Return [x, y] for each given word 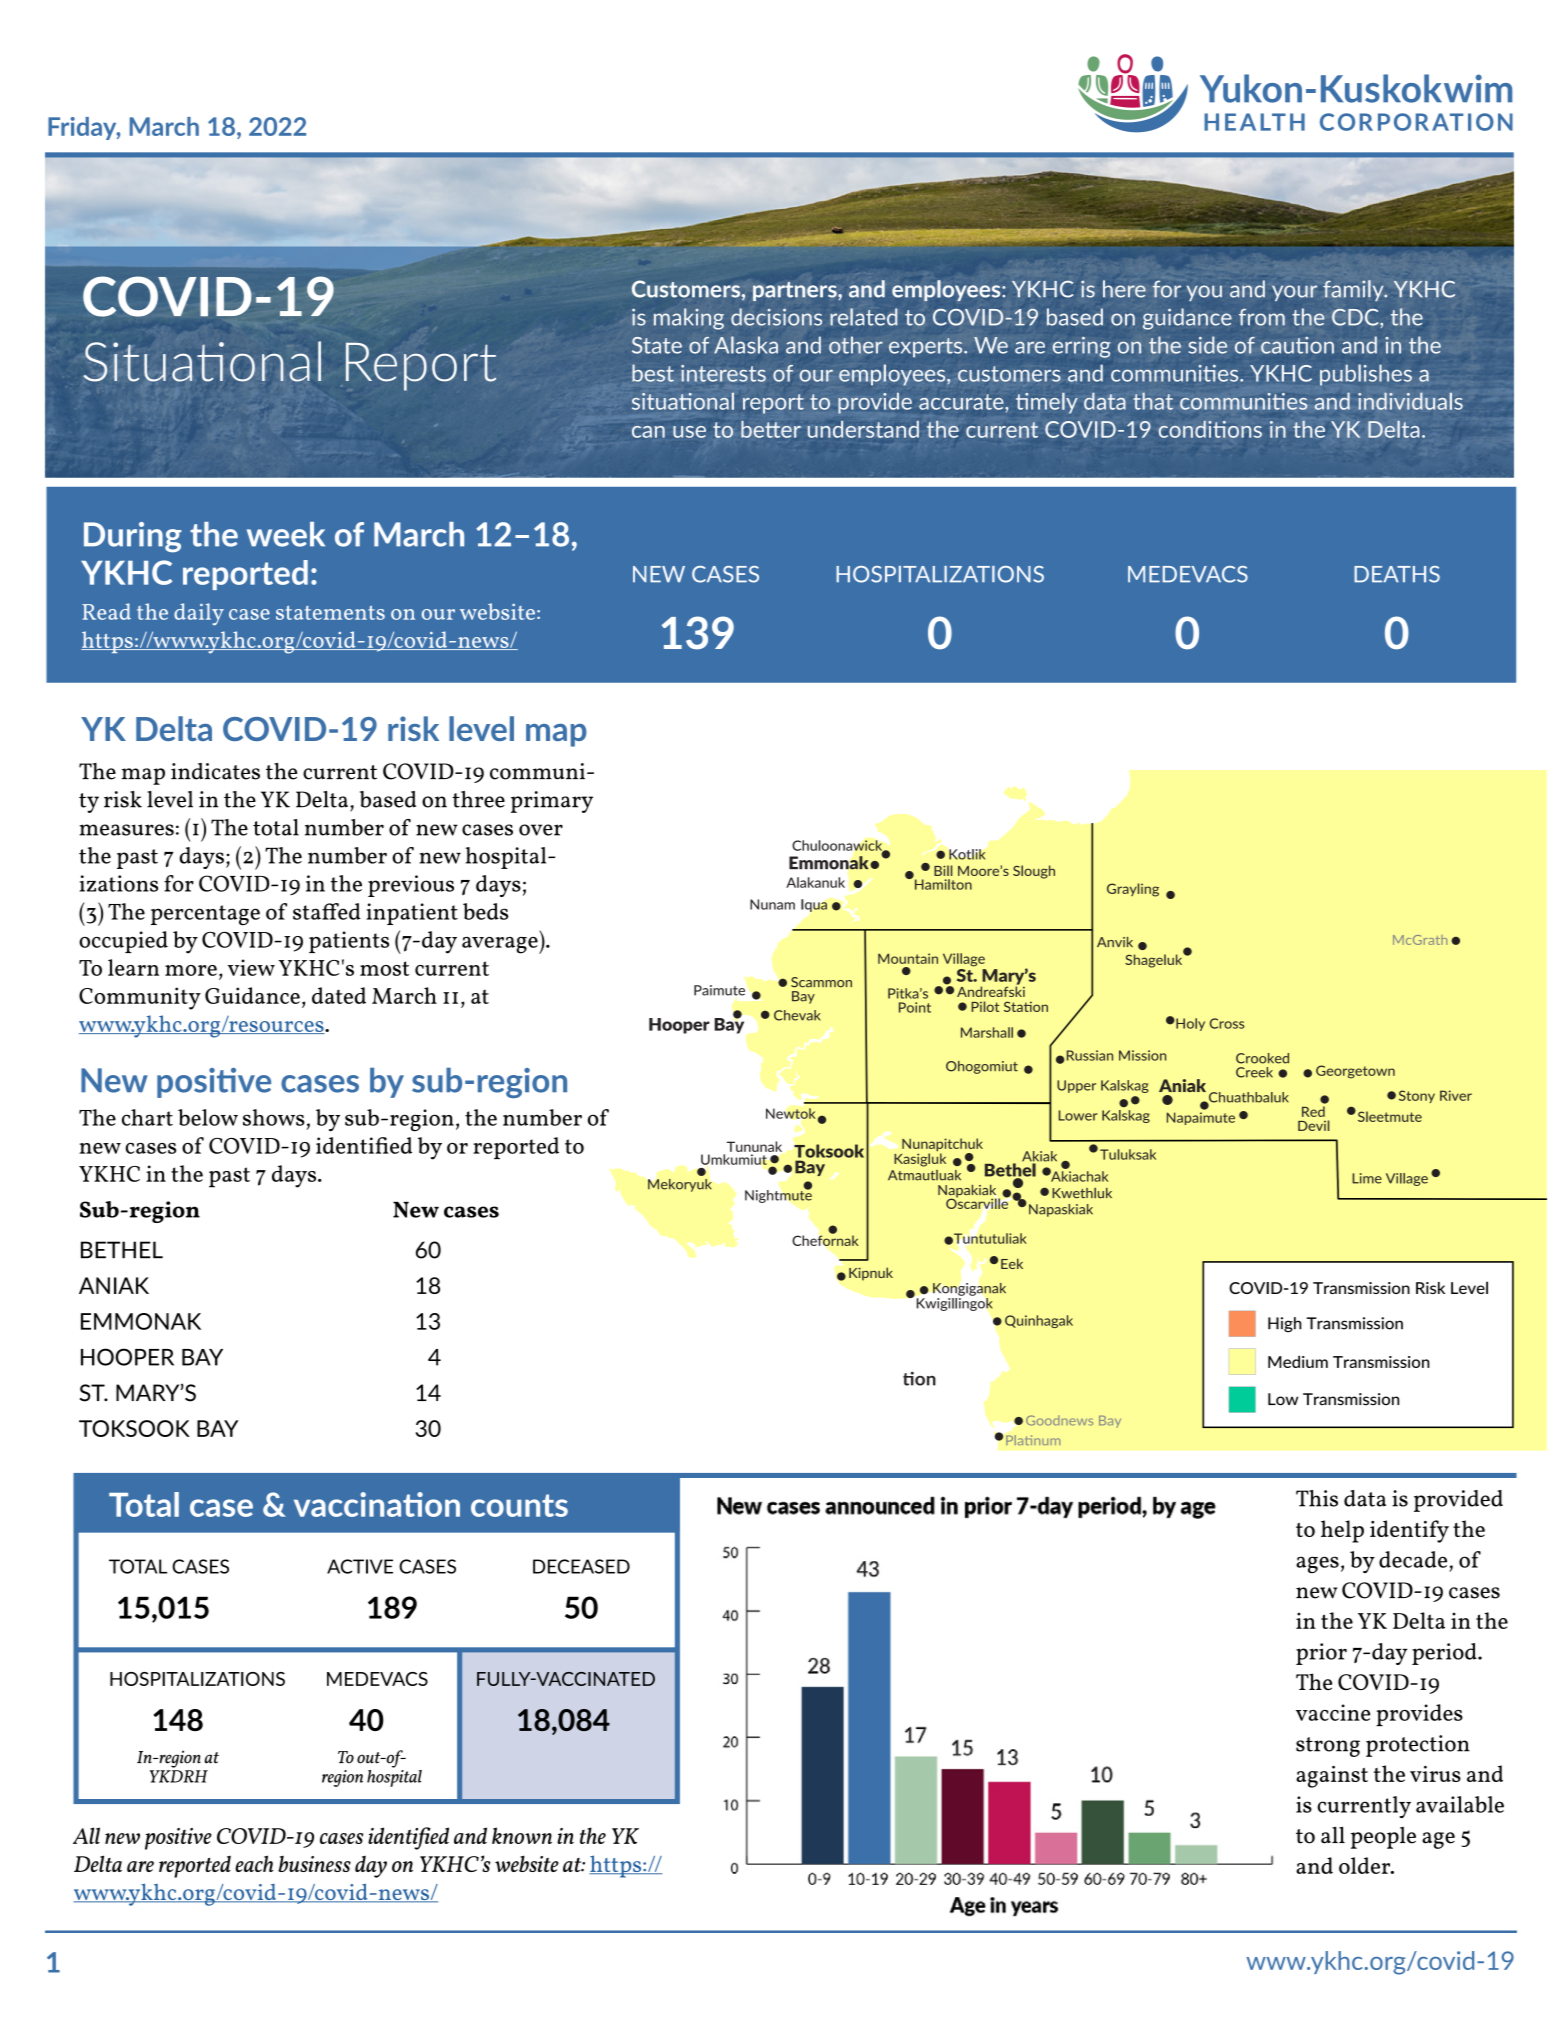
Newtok [792, 1114]
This [1317, 1498]
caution [1297, 345]
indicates [215, 771]
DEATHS [1397, 574]
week [286, 534]
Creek [1254, 1072]
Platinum [1033, 1440]
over [541, 830]
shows [274, 1117]
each [254, 1863]
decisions [776, 317]
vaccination [377, 1504]
